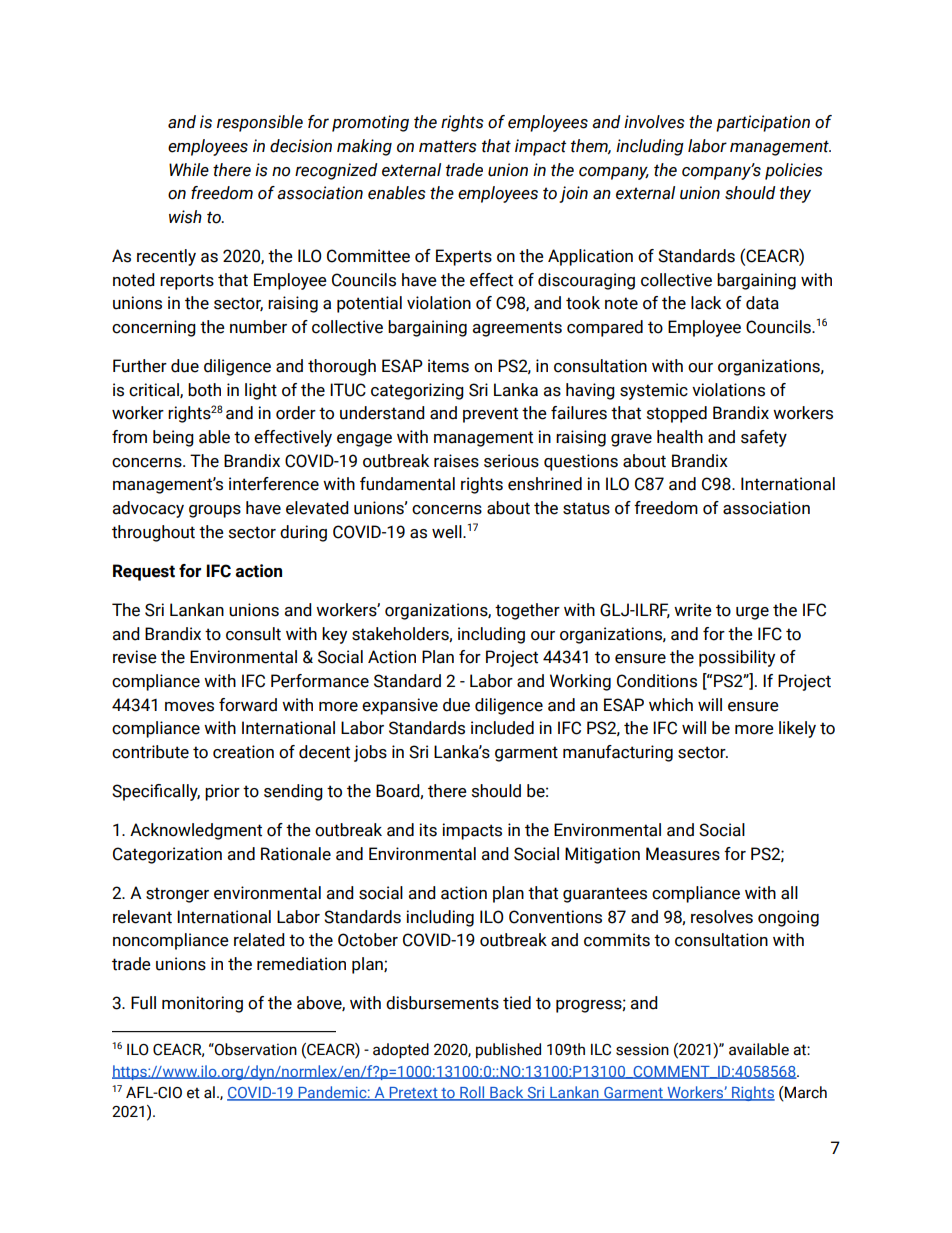 Image resolution: width=952 pixels, height=1233 pixels. Describe the element at coordinates (671, 705) in the screenshot. I see `which` at that location.
